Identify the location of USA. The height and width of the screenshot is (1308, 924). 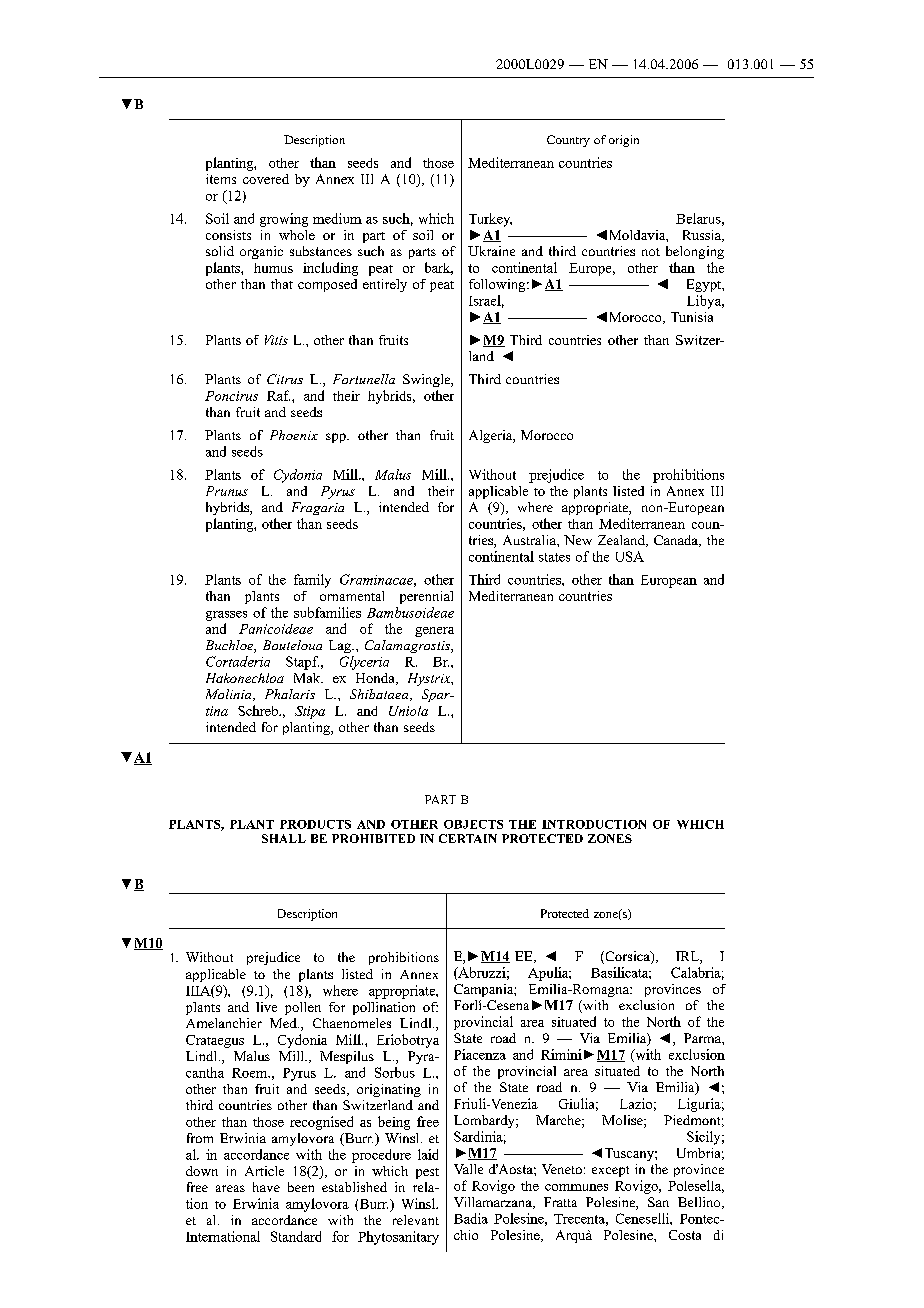
(630, 556).
